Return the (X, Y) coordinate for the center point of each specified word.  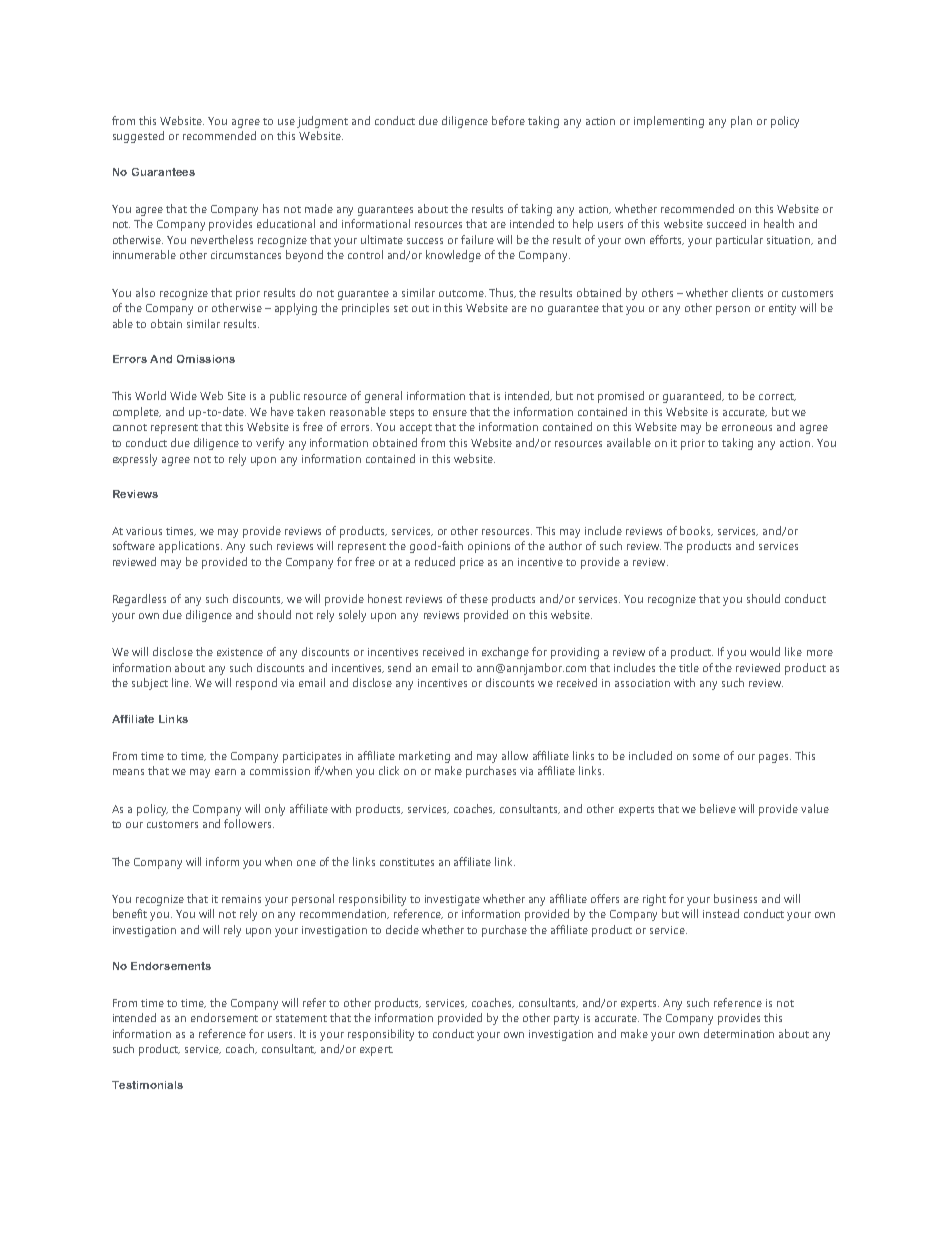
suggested (138, 137)
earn (225, 772)
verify (270, 444)
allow (515, 755)
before (508, 120)
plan (741, 122)
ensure (450, 413)
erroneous (747, 428)
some (706, 757)
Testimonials (147, 1085)
